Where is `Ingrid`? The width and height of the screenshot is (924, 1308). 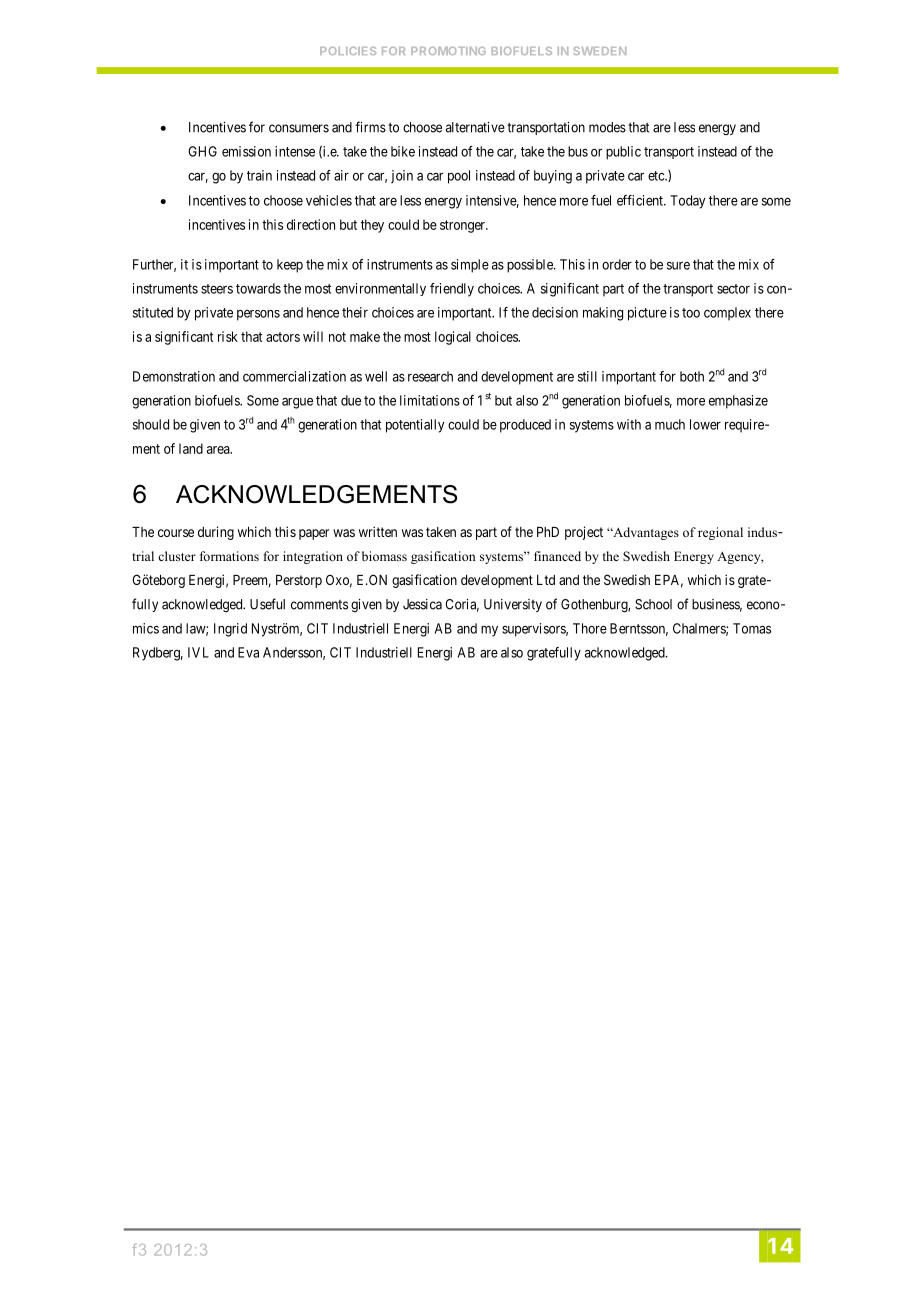 Ingrid is located at coordinates (230, 630).
